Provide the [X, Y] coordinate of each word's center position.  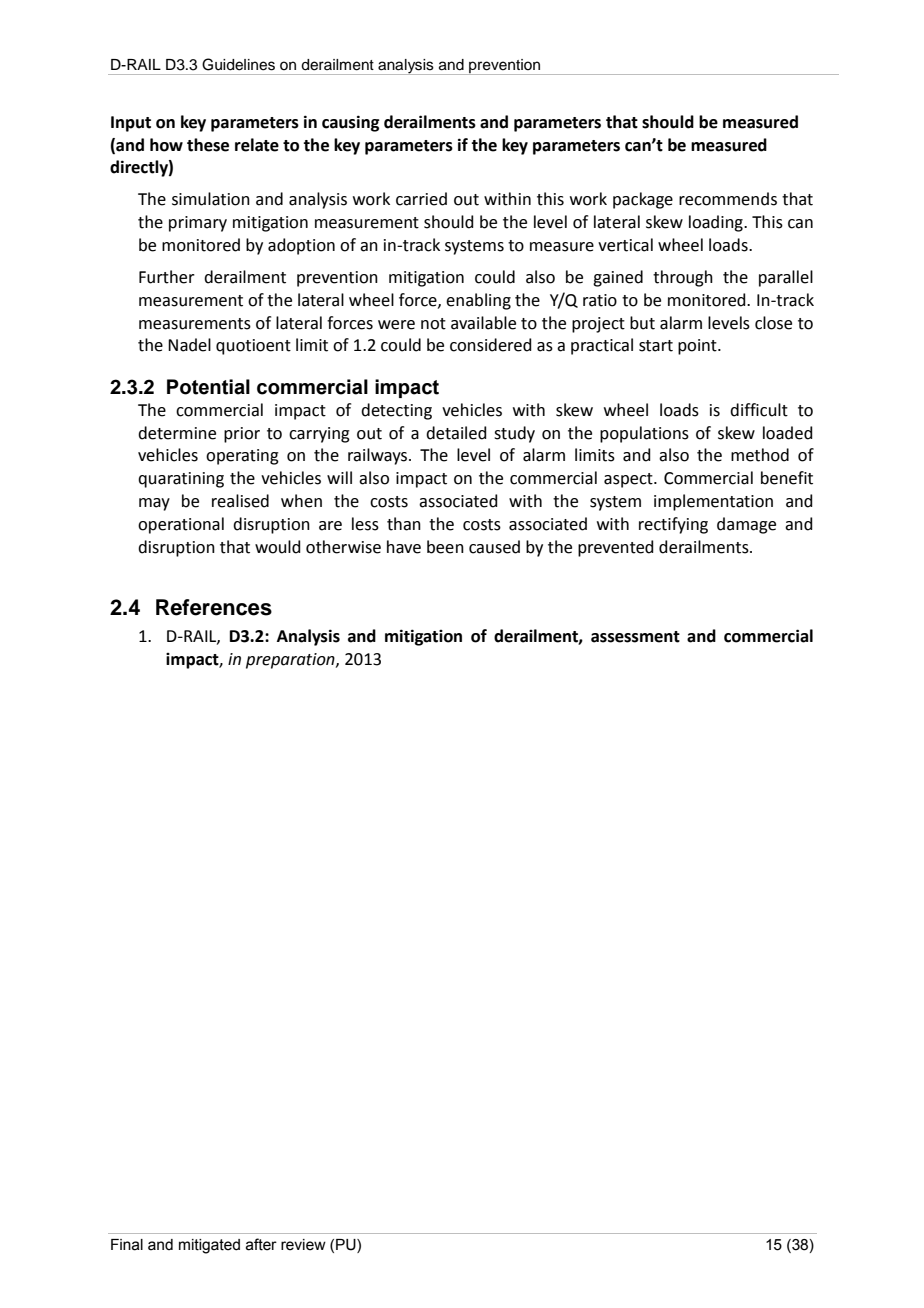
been [445, 547]
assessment [635, 637]
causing [350, 123]
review [303, 1245]
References [214, 607]
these [208, 145]
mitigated [209, 1246]
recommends [728, 199]
